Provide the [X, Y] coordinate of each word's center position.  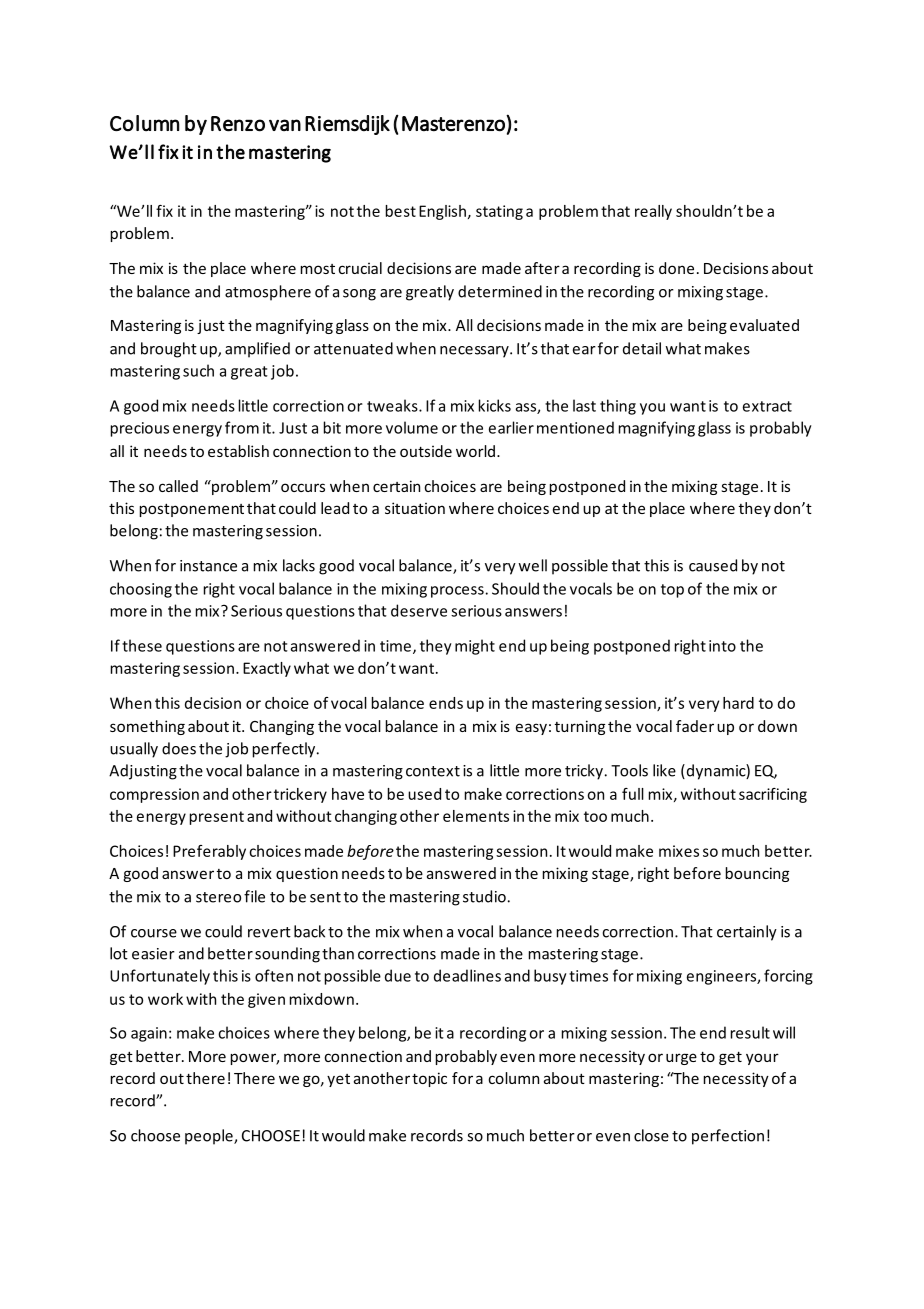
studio [484, 896]
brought [169, 350]
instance [208, 566]
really [653, 212]
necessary [475, 352]
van [285, 125]
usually [134, 750]
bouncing [757, 874]
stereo [218, 897]
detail [642, 348]
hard [738, 703]
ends [446, 703]
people [210, 1137]
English [442, 212]
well [532, 565]
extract [767, 406]
